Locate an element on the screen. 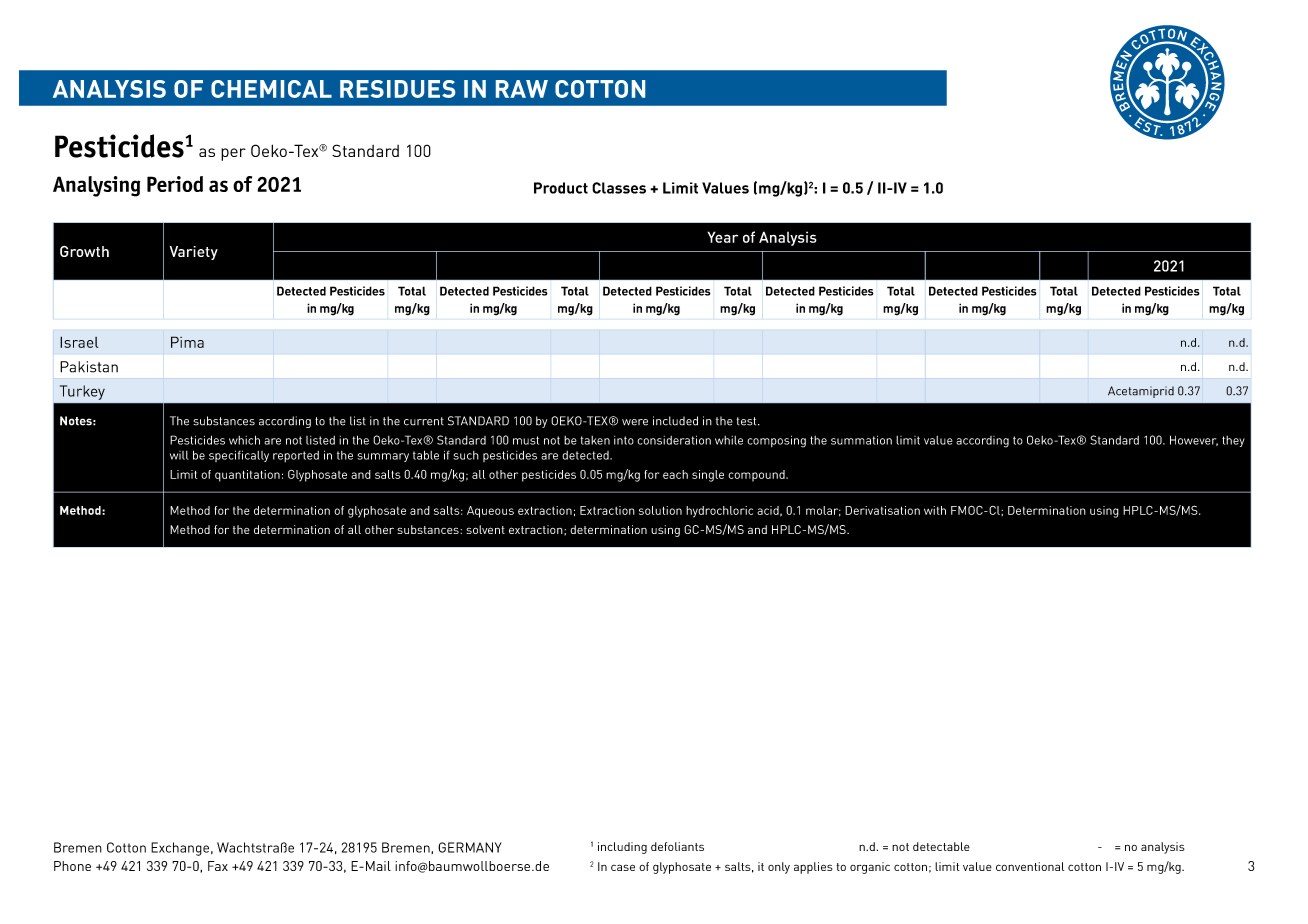 Image resolution: width=1308 pixels, height=924 pixels. However is located at coordinates (1194, 440).
